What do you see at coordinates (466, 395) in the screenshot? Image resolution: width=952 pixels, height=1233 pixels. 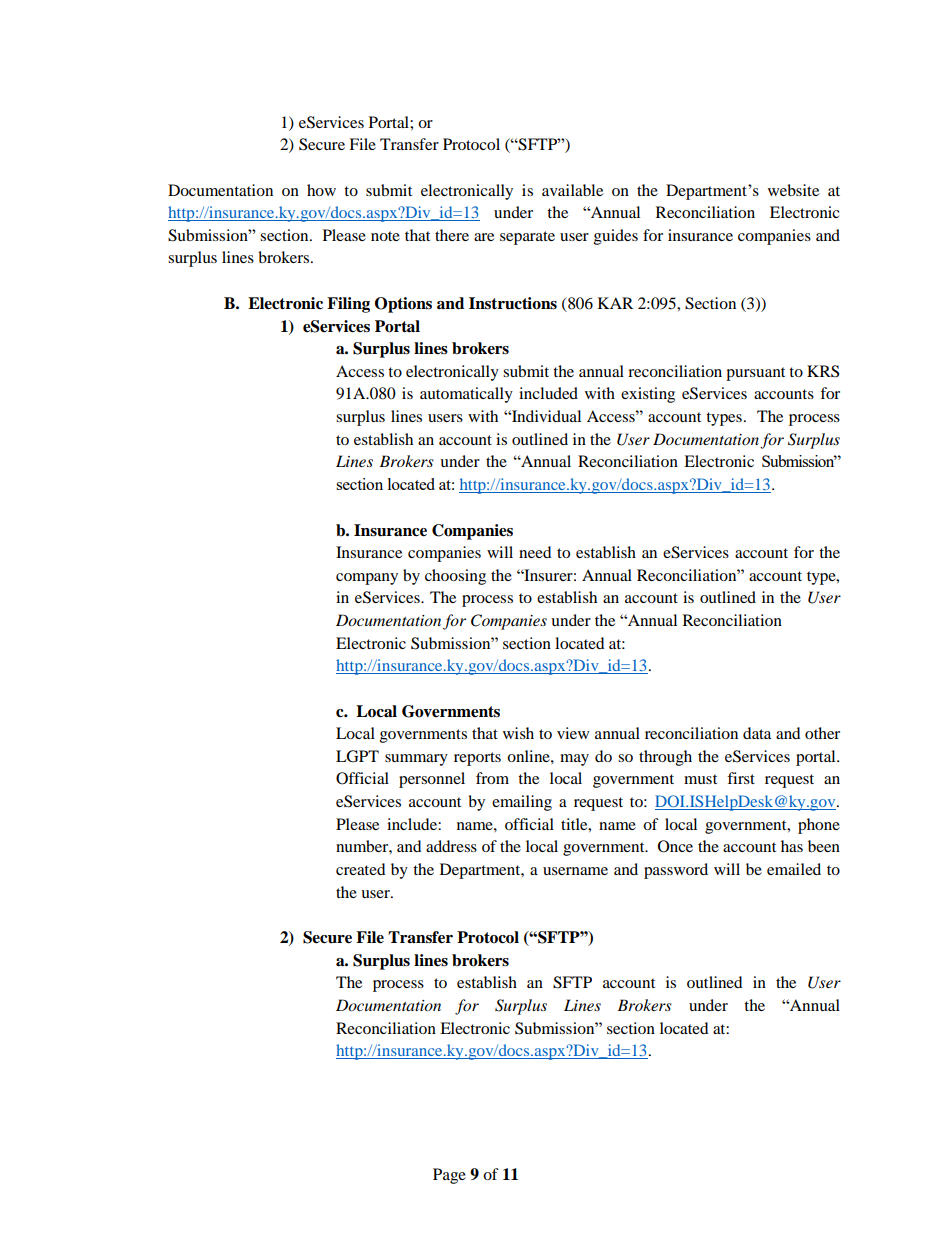 I see `automatically` at bounding box center [466, 395].
